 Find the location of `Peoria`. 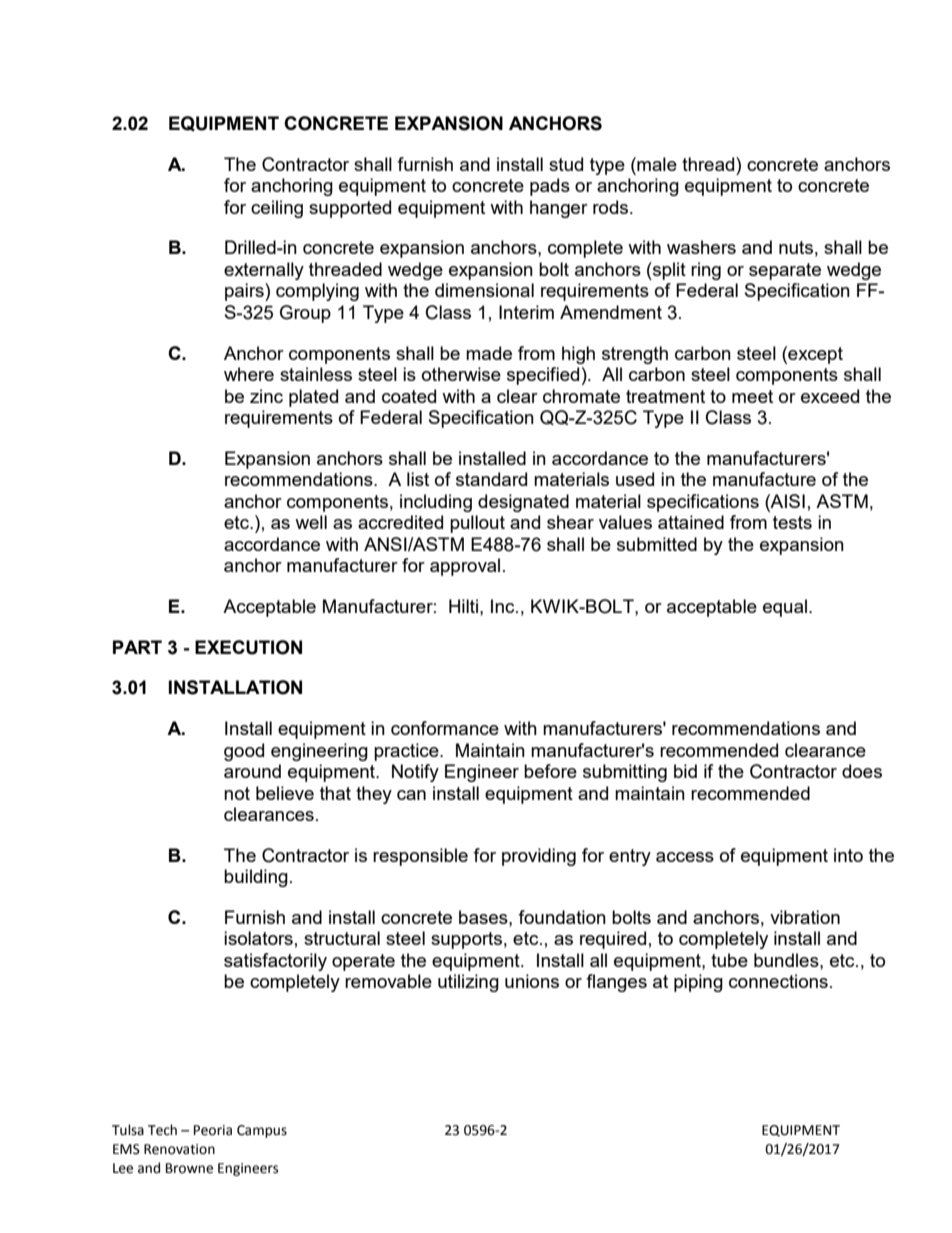

Peoria is located at coordinates (213, 1130).
